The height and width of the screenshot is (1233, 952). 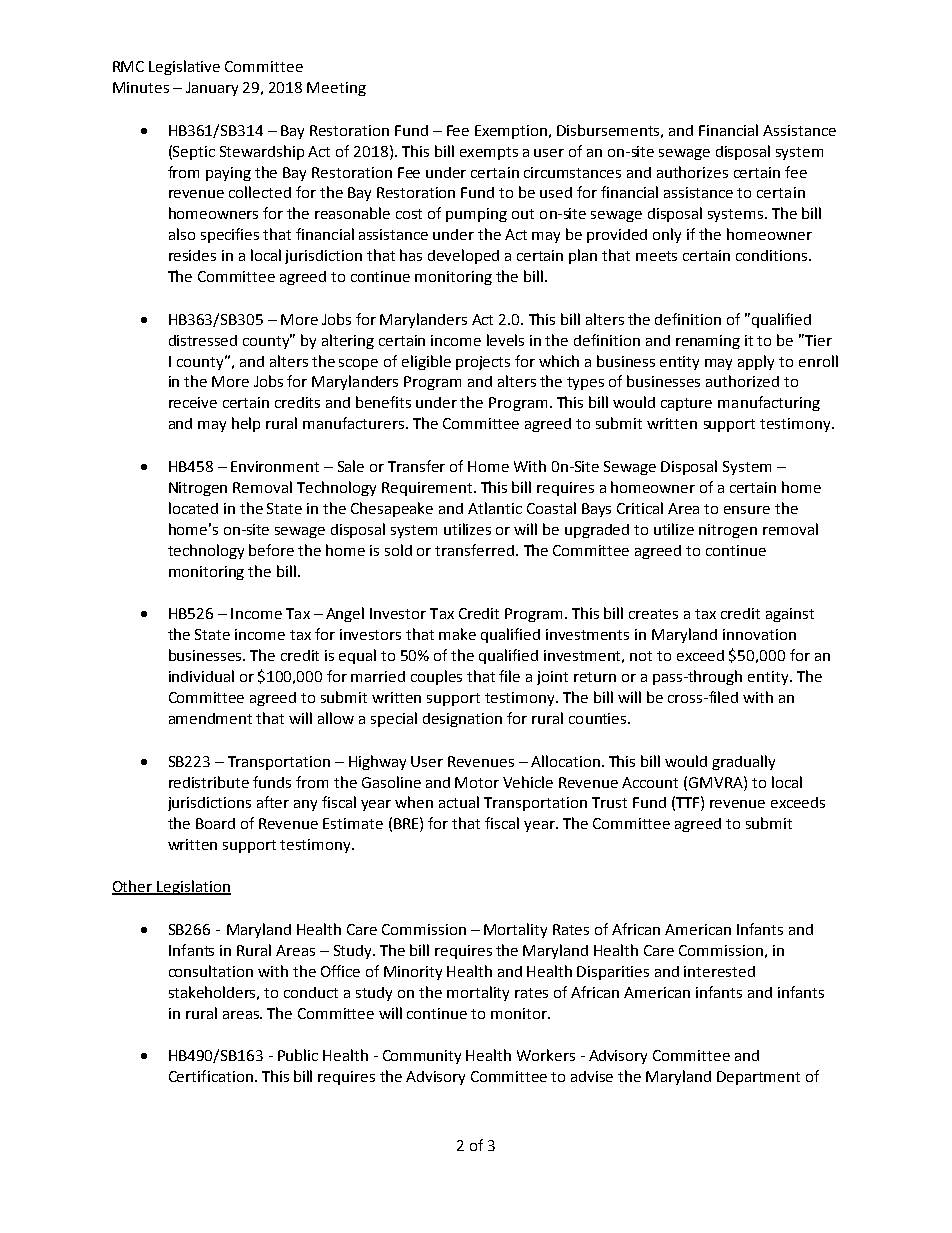 What do you see at coordinates (398, 550) in the screenshot?
I see `sold` at bounding box center [398, 550].
